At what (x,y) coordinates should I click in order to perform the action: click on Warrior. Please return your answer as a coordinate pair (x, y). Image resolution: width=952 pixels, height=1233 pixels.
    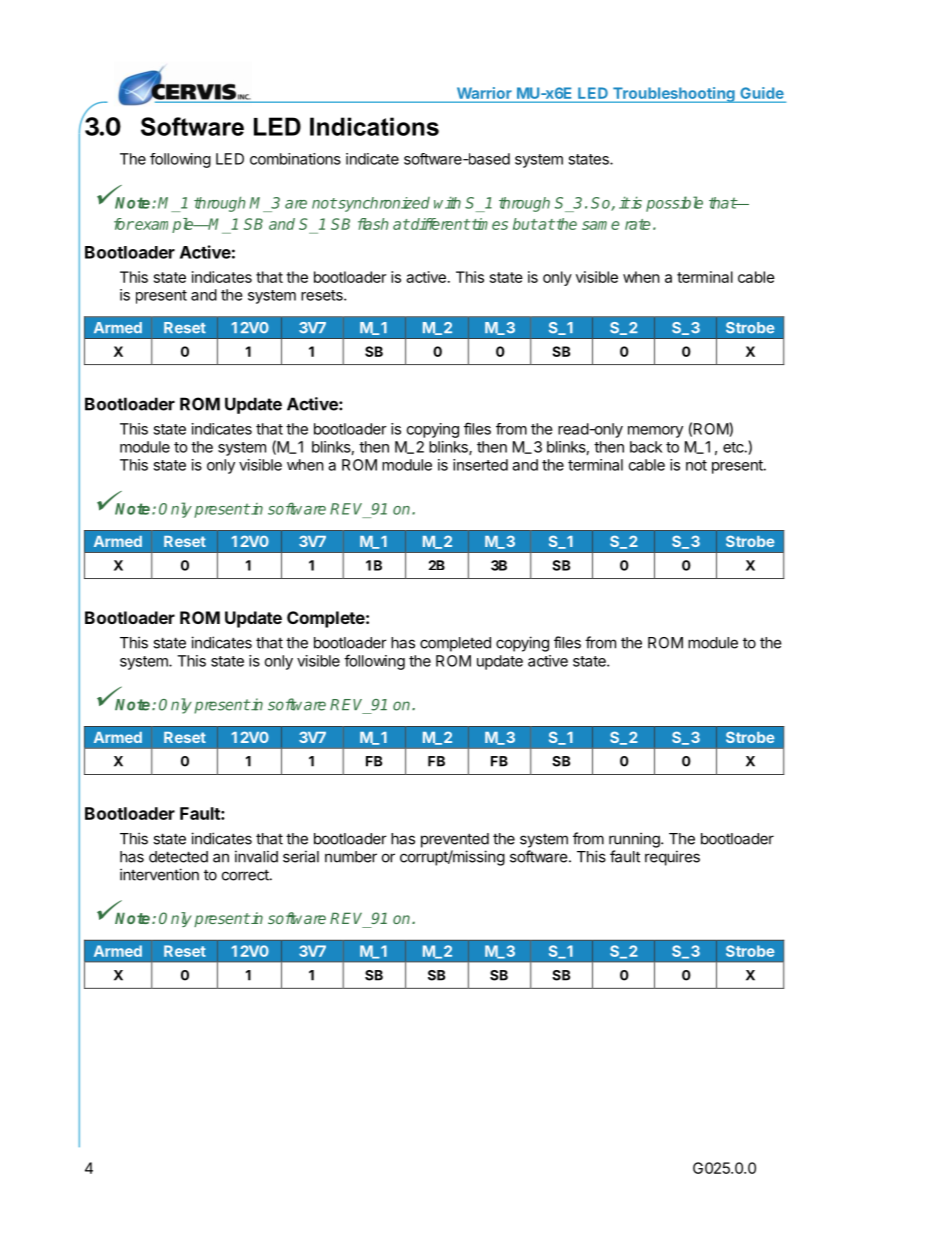
    Looking at the image, I should click on (484, 93).
